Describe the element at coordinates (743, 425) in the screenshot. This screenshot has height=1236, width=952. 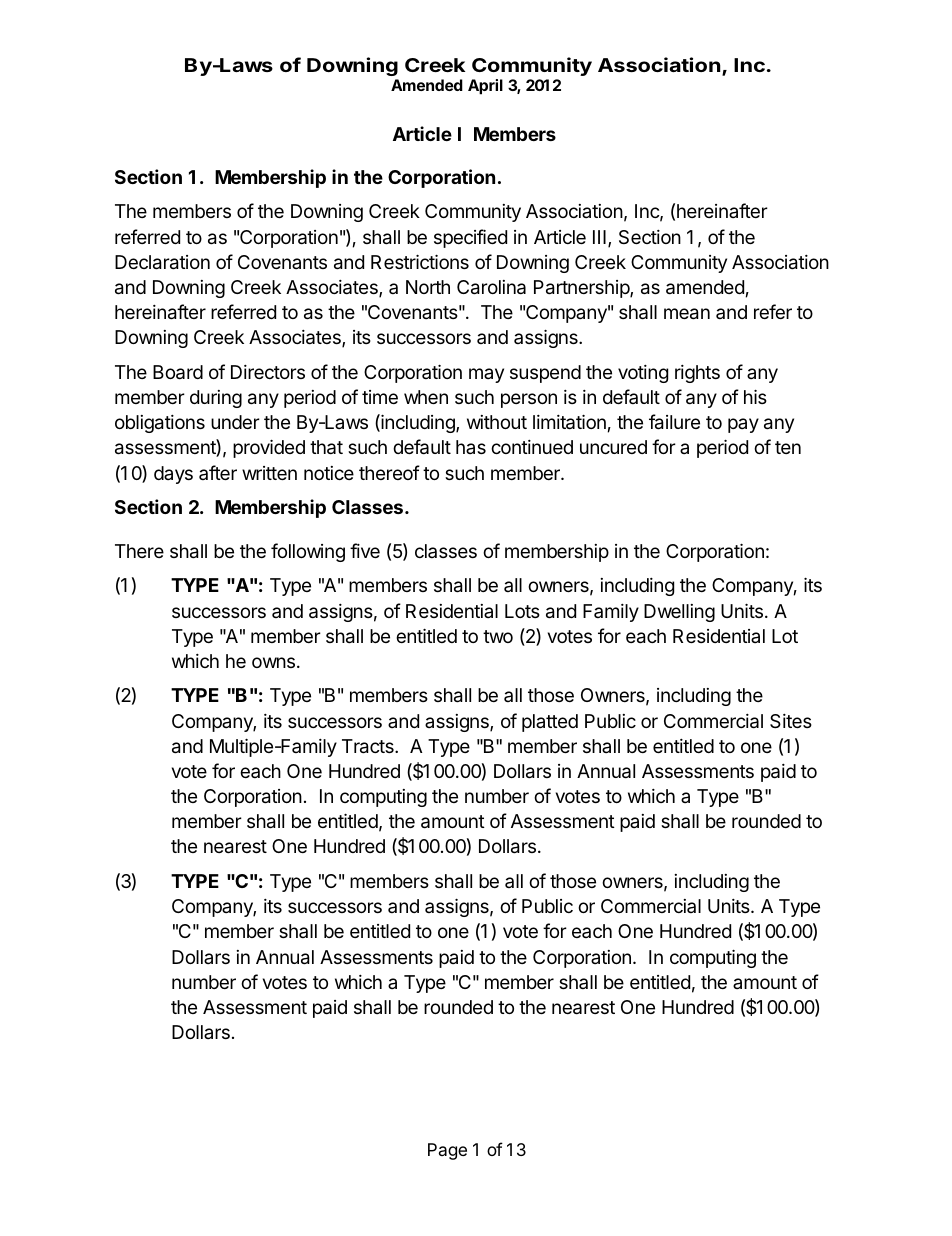
I see `pay` at that location.
